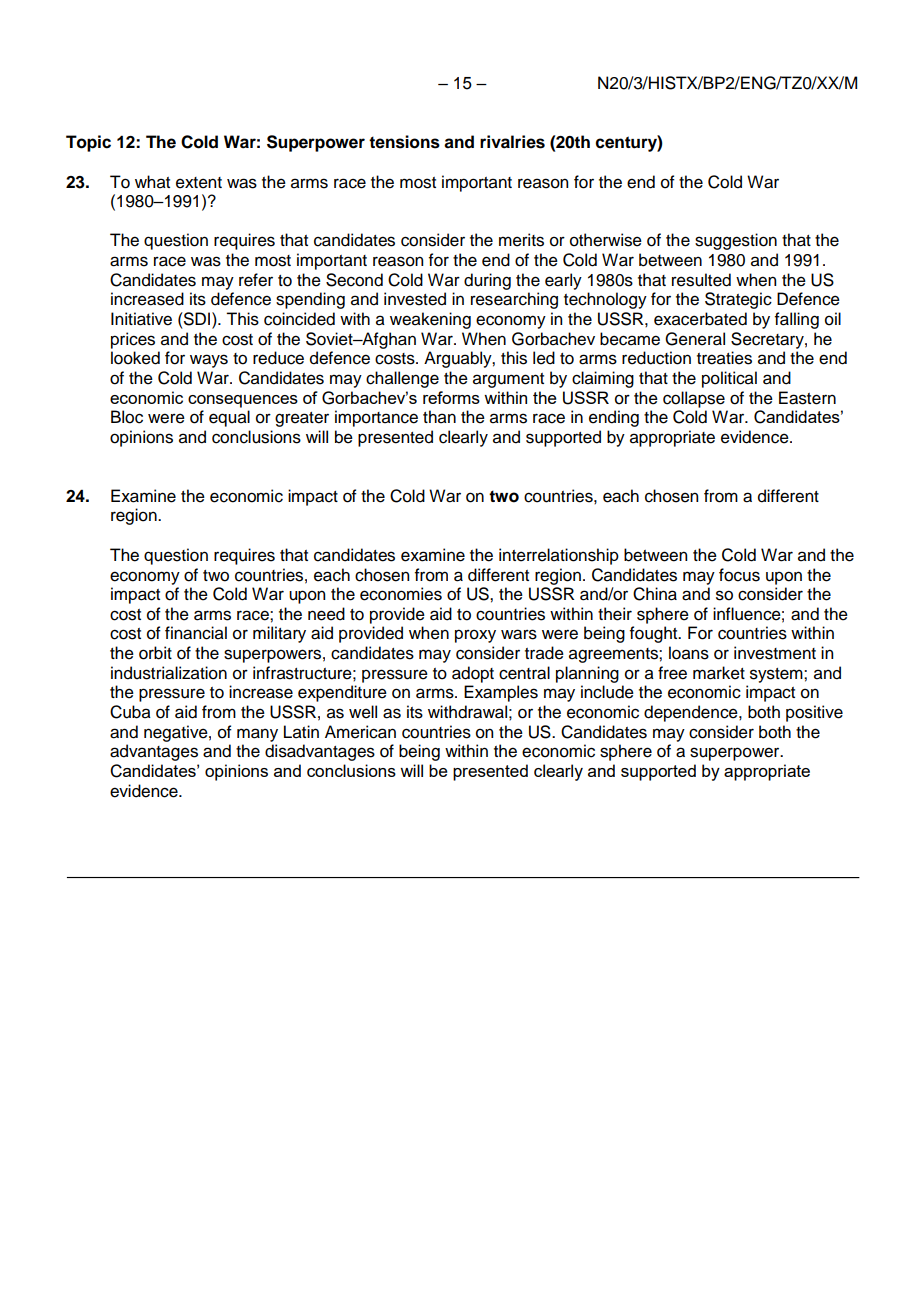 The height and width of the screenshot is (1308, 924). What do you see at coordinates (487, 281) in the screenshot?
I see `during` at bounding box center [487, 281].
